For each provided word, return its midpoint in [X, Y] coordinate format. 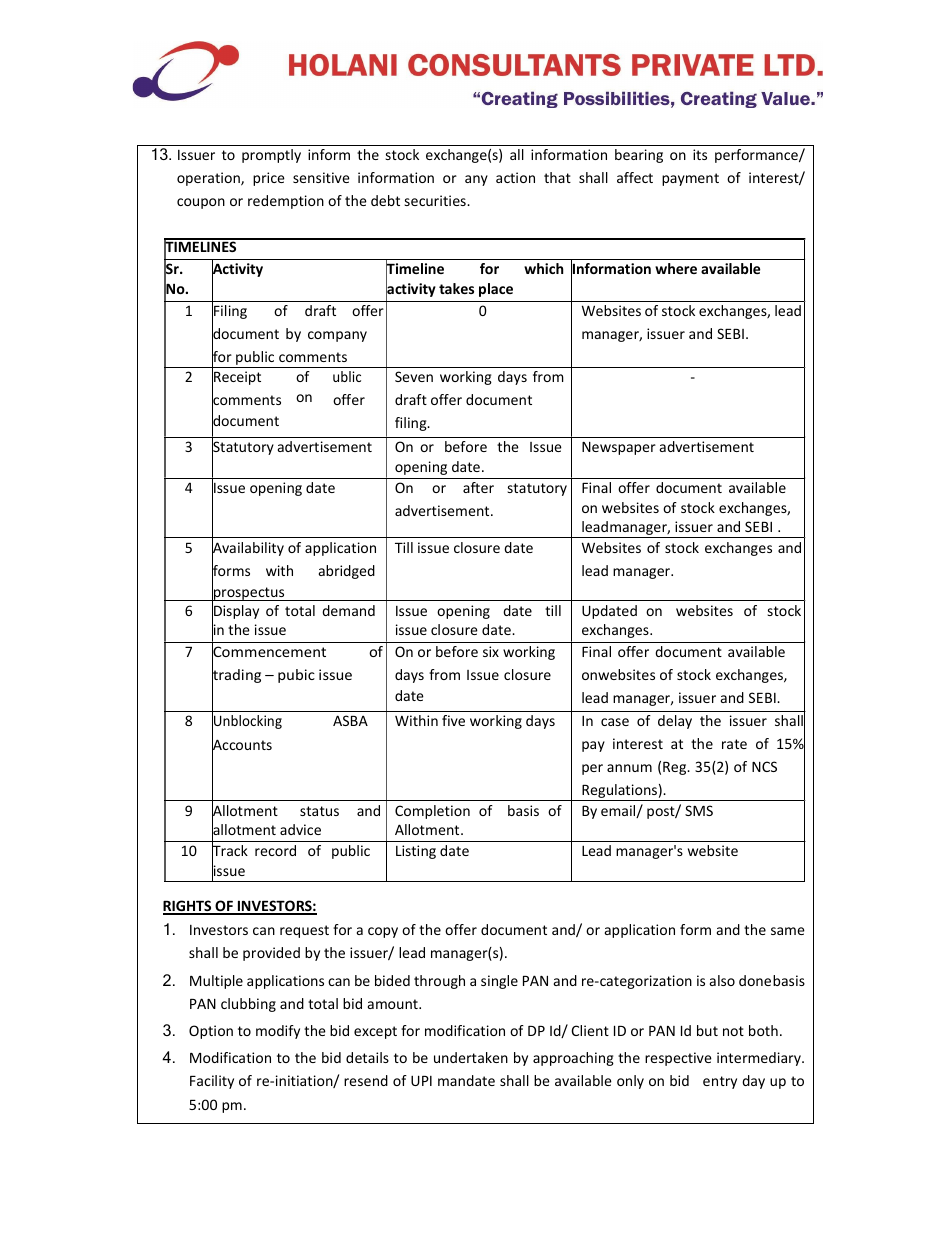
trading [236, 676]
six [491, 651]
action [515, 177]
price [269, 179]
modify [278, 1032]
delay [675, 722]
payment [690, 179]
